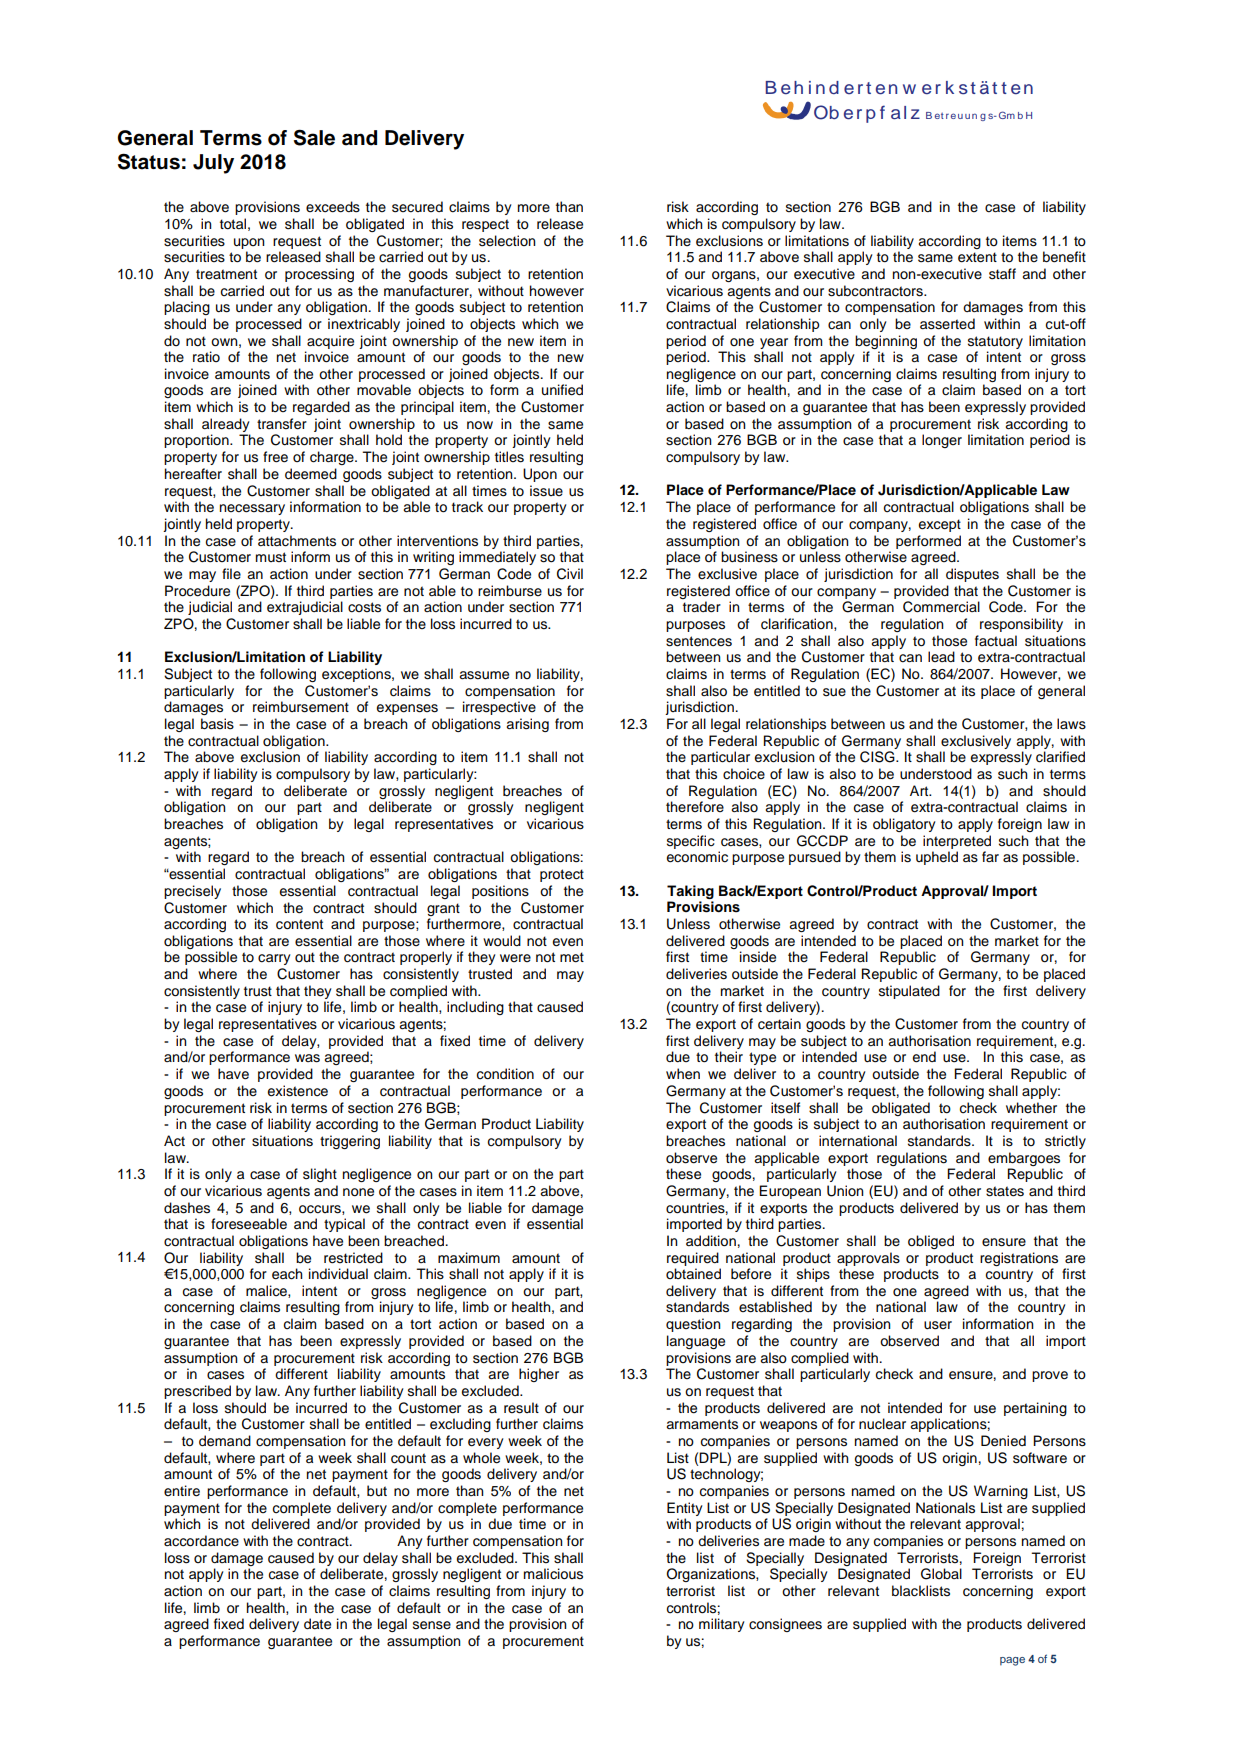 The width and height of the document is (1233, 1744). Describe the element at coordinates (299, 924) in the document. I see `content` at that location.
